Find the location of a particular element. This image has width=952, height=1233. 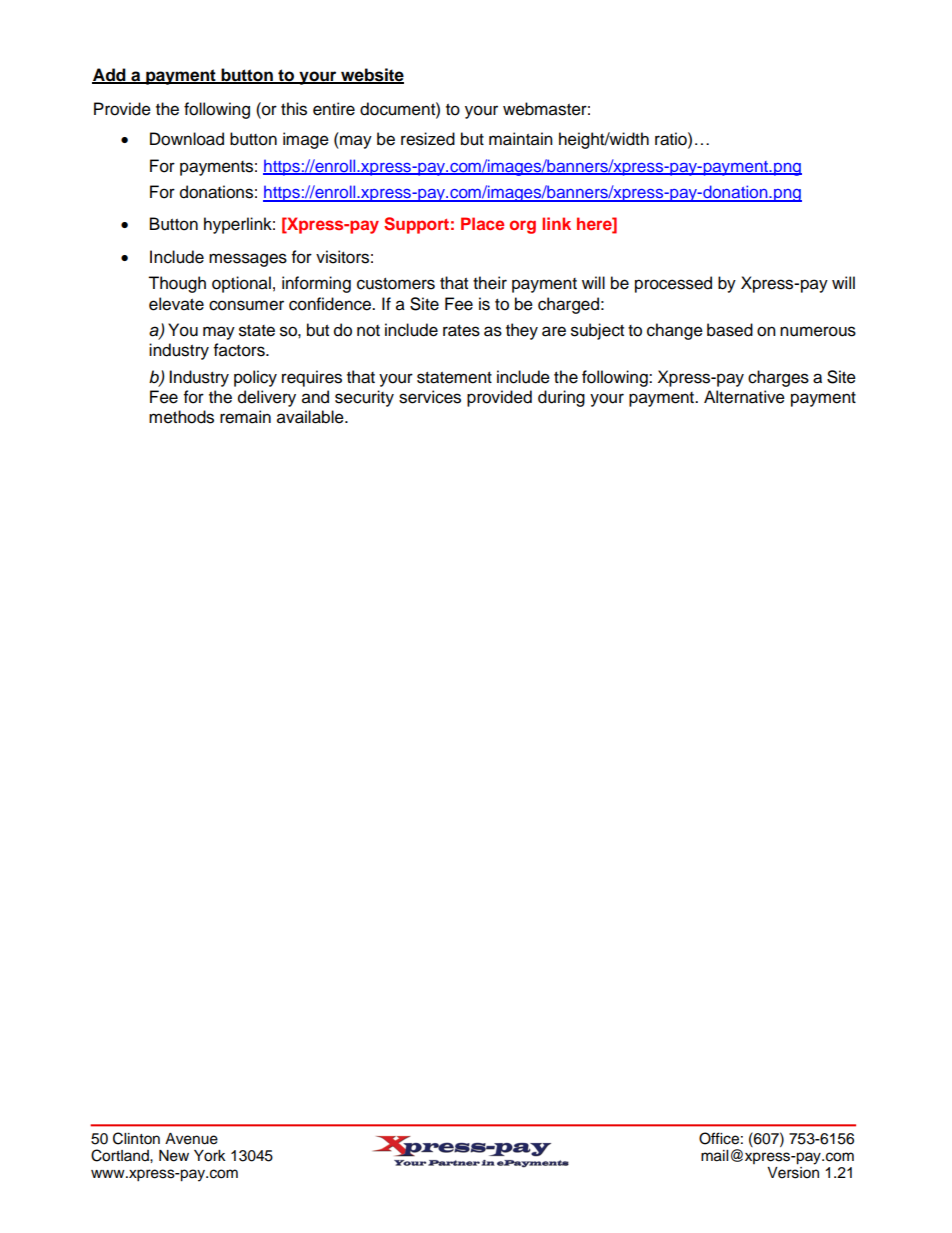

charges is located at coordinates (778, 378).
